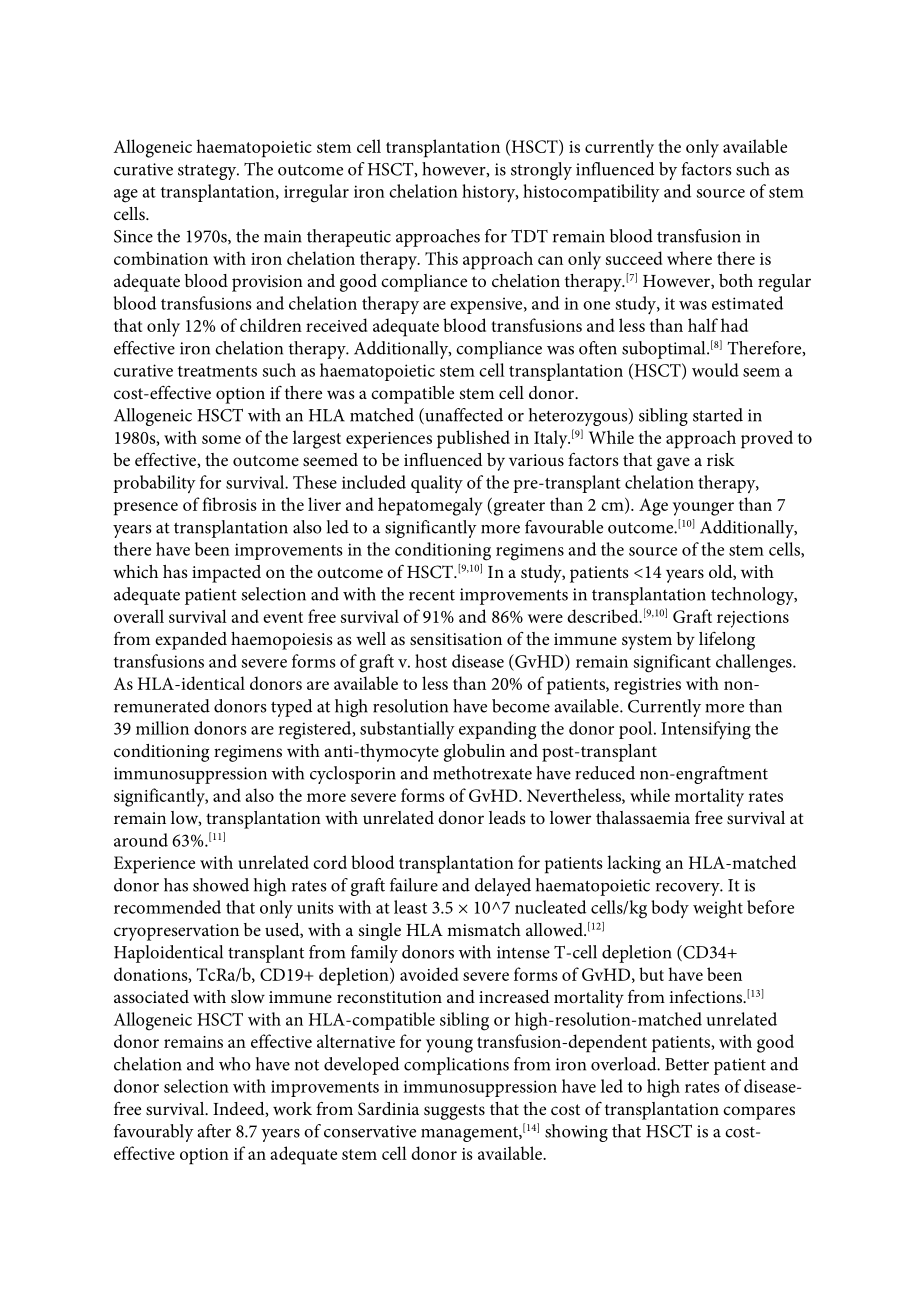 Image resolution: width=924 pixels, height=1308 pixels. Describe the element at coordinates (191, 641) in the image. I see `expanded` at that location.
